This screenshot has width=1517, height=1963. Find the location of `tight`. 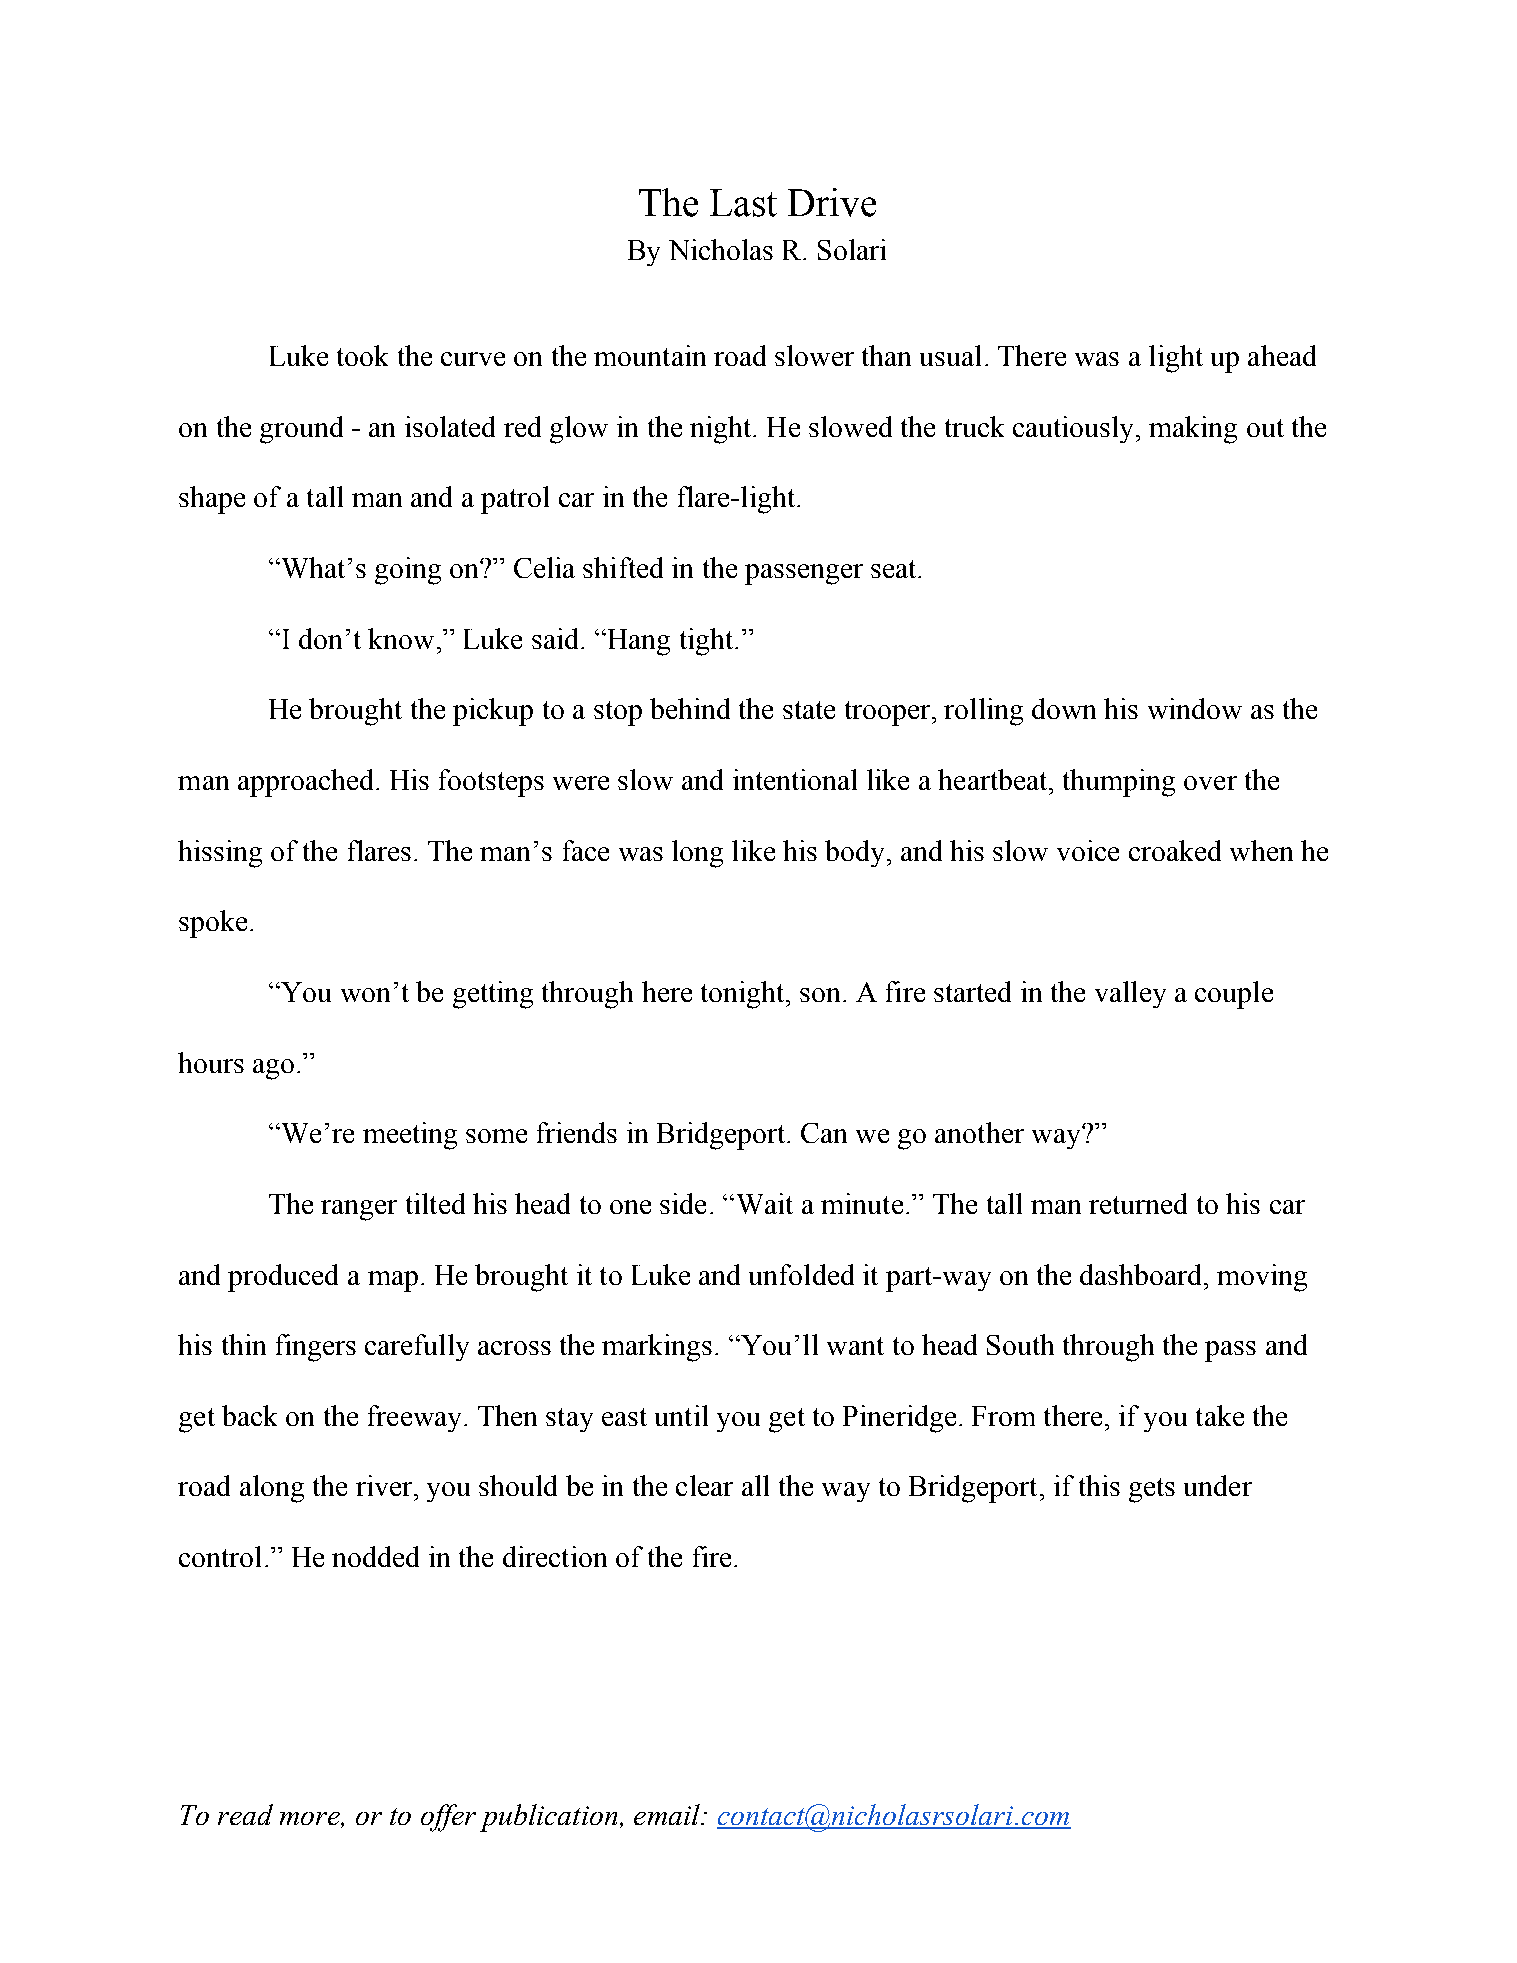

tight is located at coordinates (708, 642).
